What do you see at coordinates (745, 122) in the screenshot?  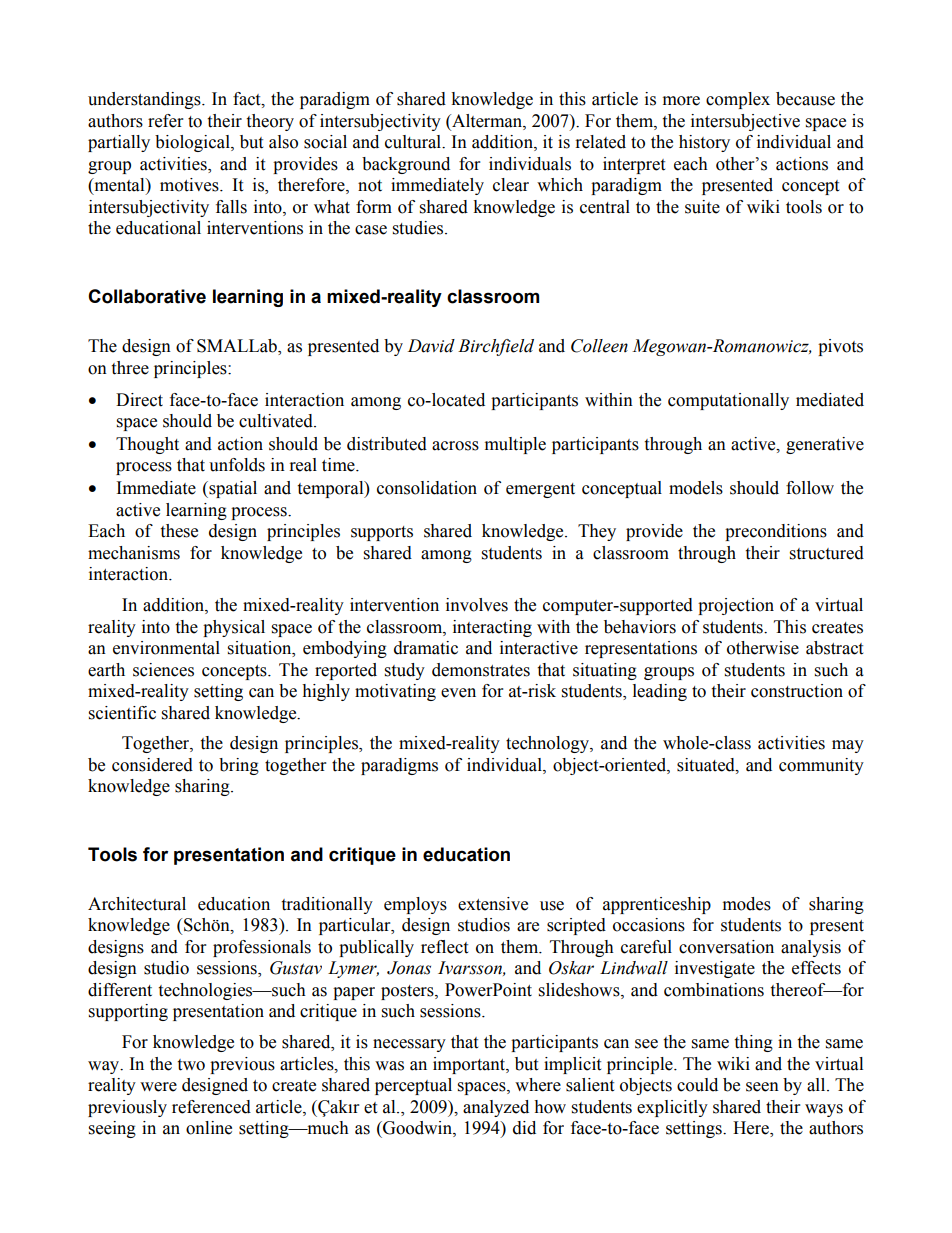 I see `intersubjective` at bounding box center [745, 122].
